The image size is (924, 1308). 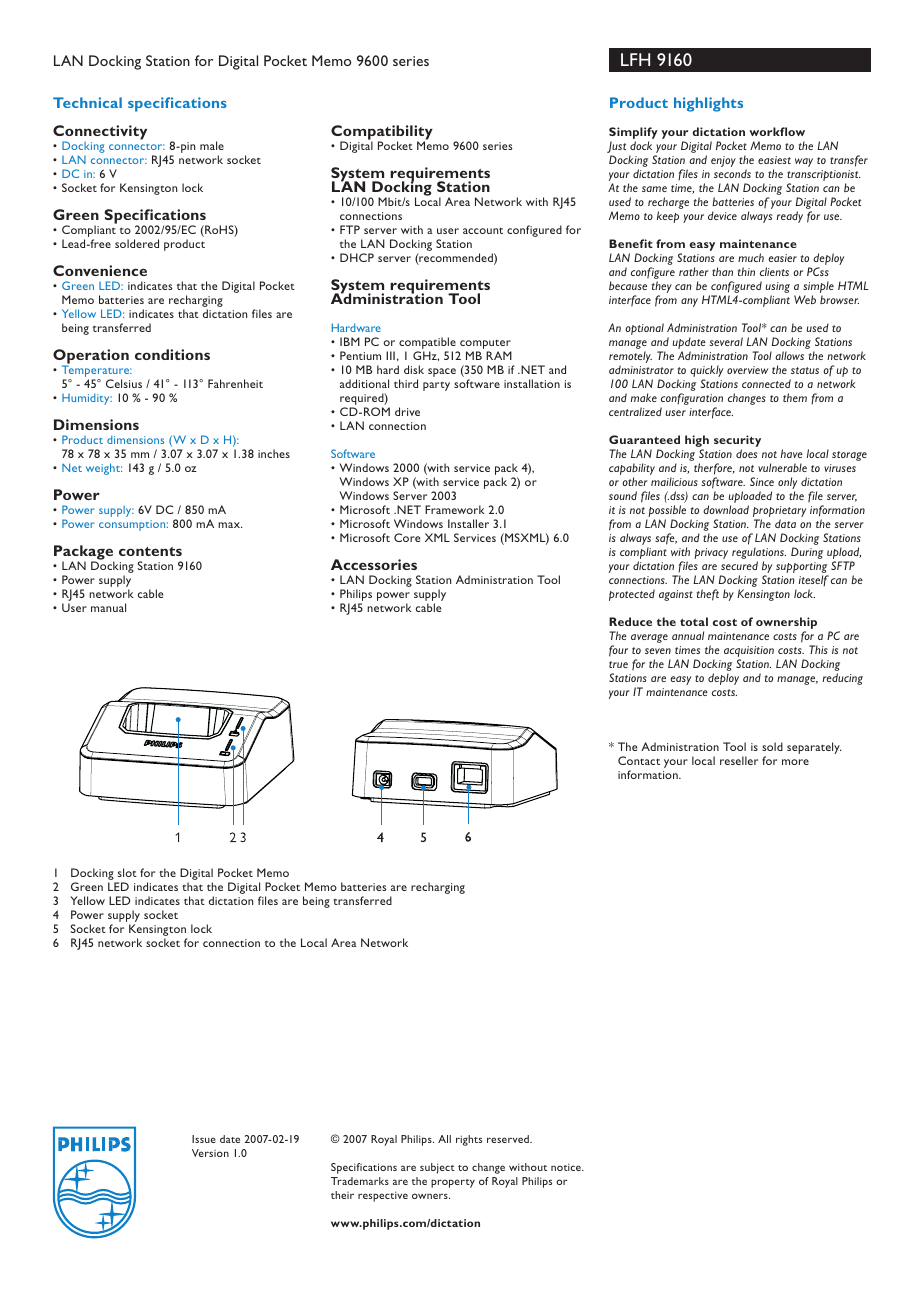 What do you see at coordinates (639, 760) in the image?
I see `Contact` at bounding box center [639, 760].
